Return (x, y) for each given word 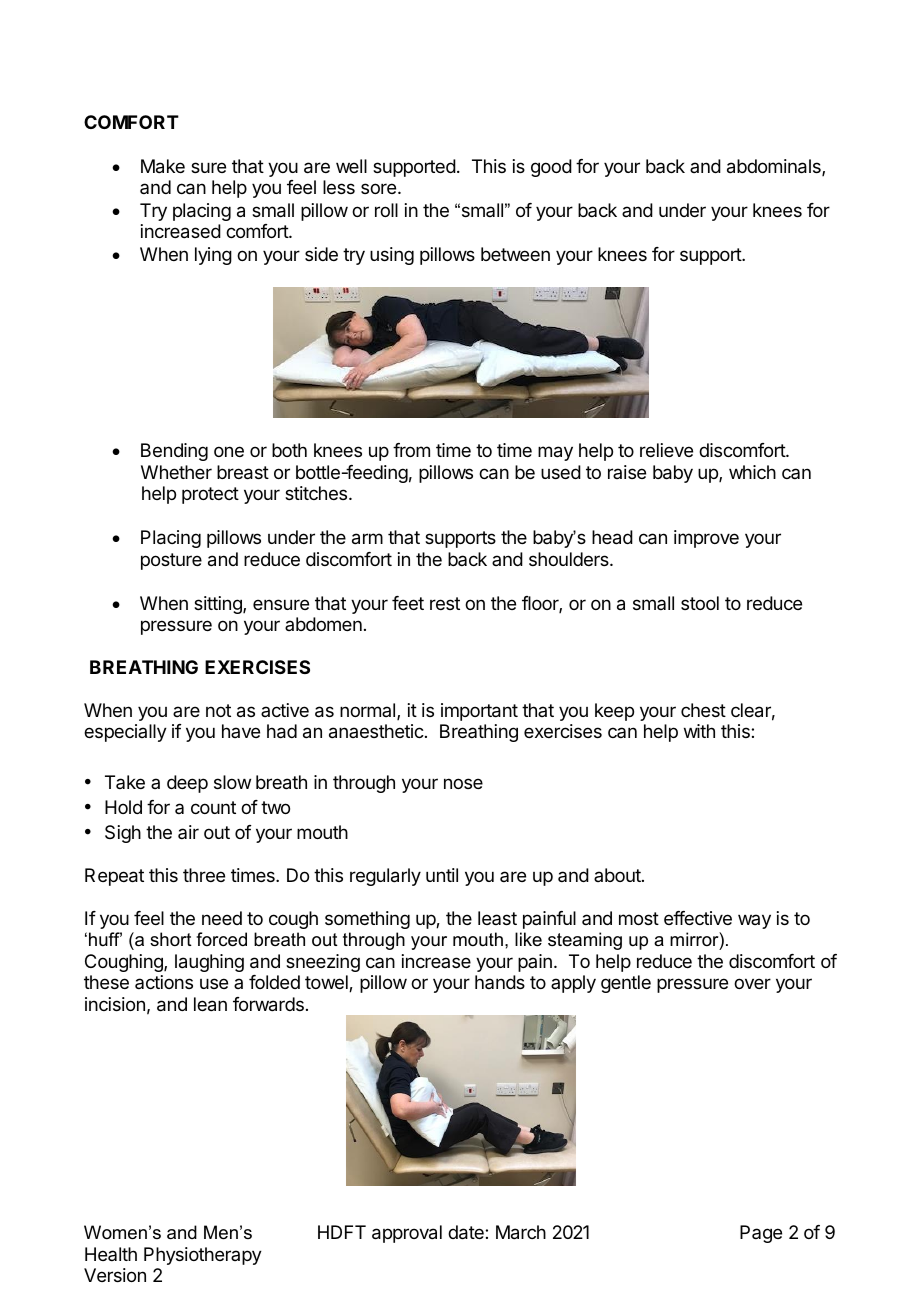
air (188, 832)
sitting (219, 605)
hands (500, 982)
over (752, 983)
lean (210, 1004)
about (618, 875)
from (411, 450)
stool (700, 603)
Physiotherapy (203, 1256)
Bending (174, 452)
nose (463, 783)
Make (163, 166)
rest (445, 603)
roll (386, 210)
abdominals (775, 167)
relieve (666, 450)
